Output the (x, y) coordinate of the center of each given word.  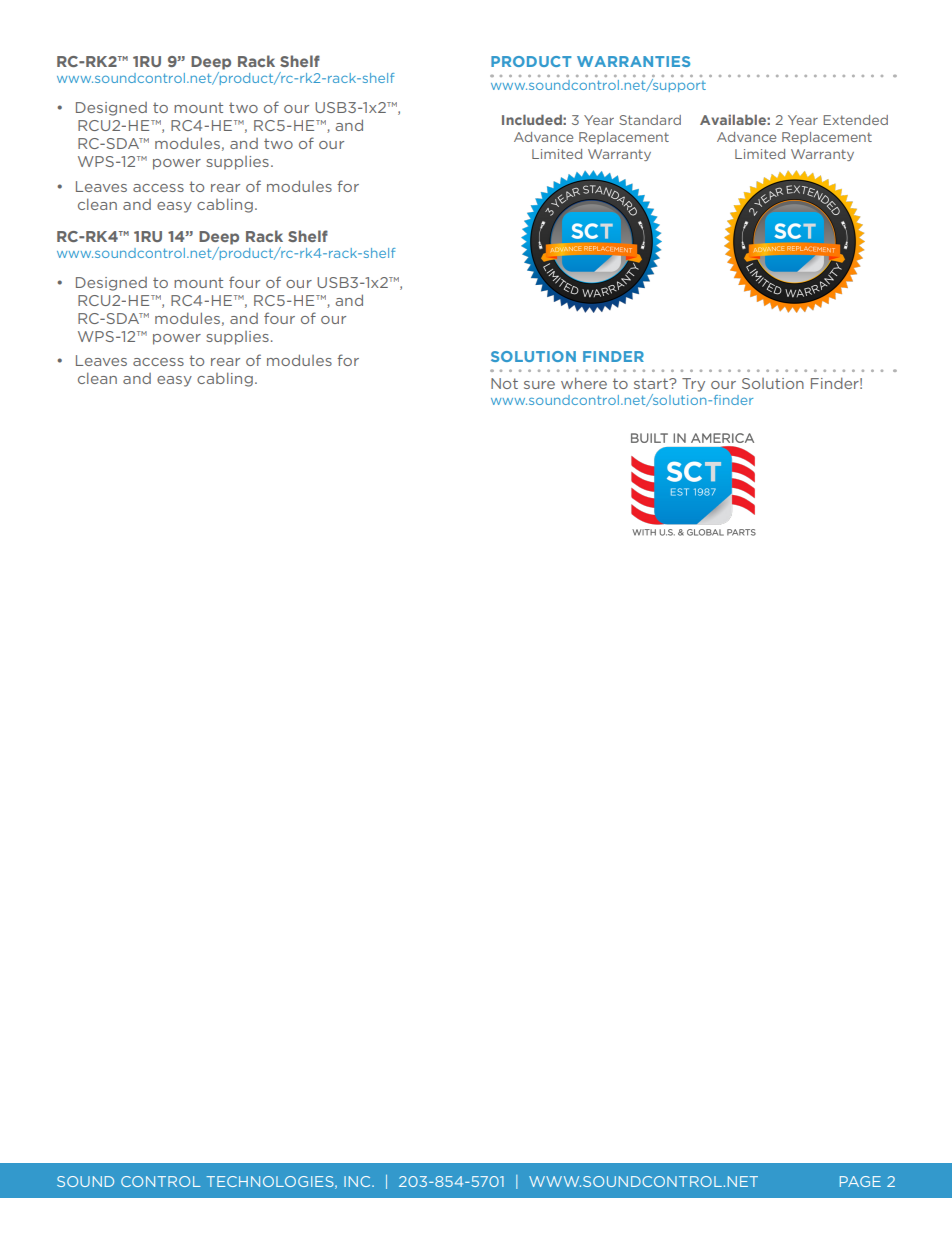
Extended (855, 120)
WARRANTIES (633, 61)
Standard (650, 120)
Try (693, 385)
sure (539, 385)
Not (504, 383)
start (652, 383)
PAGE (860, 1181)
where (584, 383)
